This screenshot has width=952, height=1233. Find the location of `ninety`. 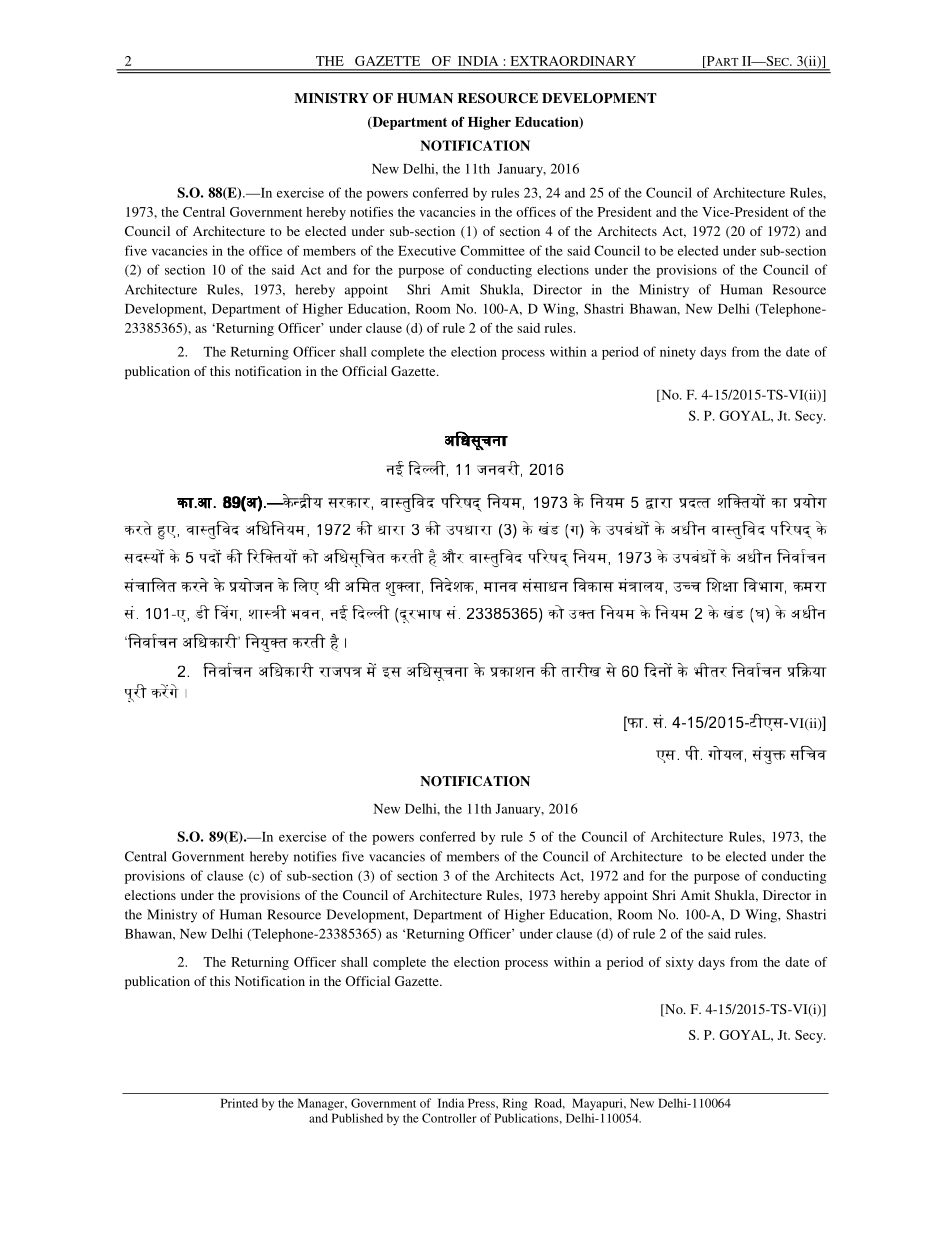

ninety is located at coordinates (678, 353).
